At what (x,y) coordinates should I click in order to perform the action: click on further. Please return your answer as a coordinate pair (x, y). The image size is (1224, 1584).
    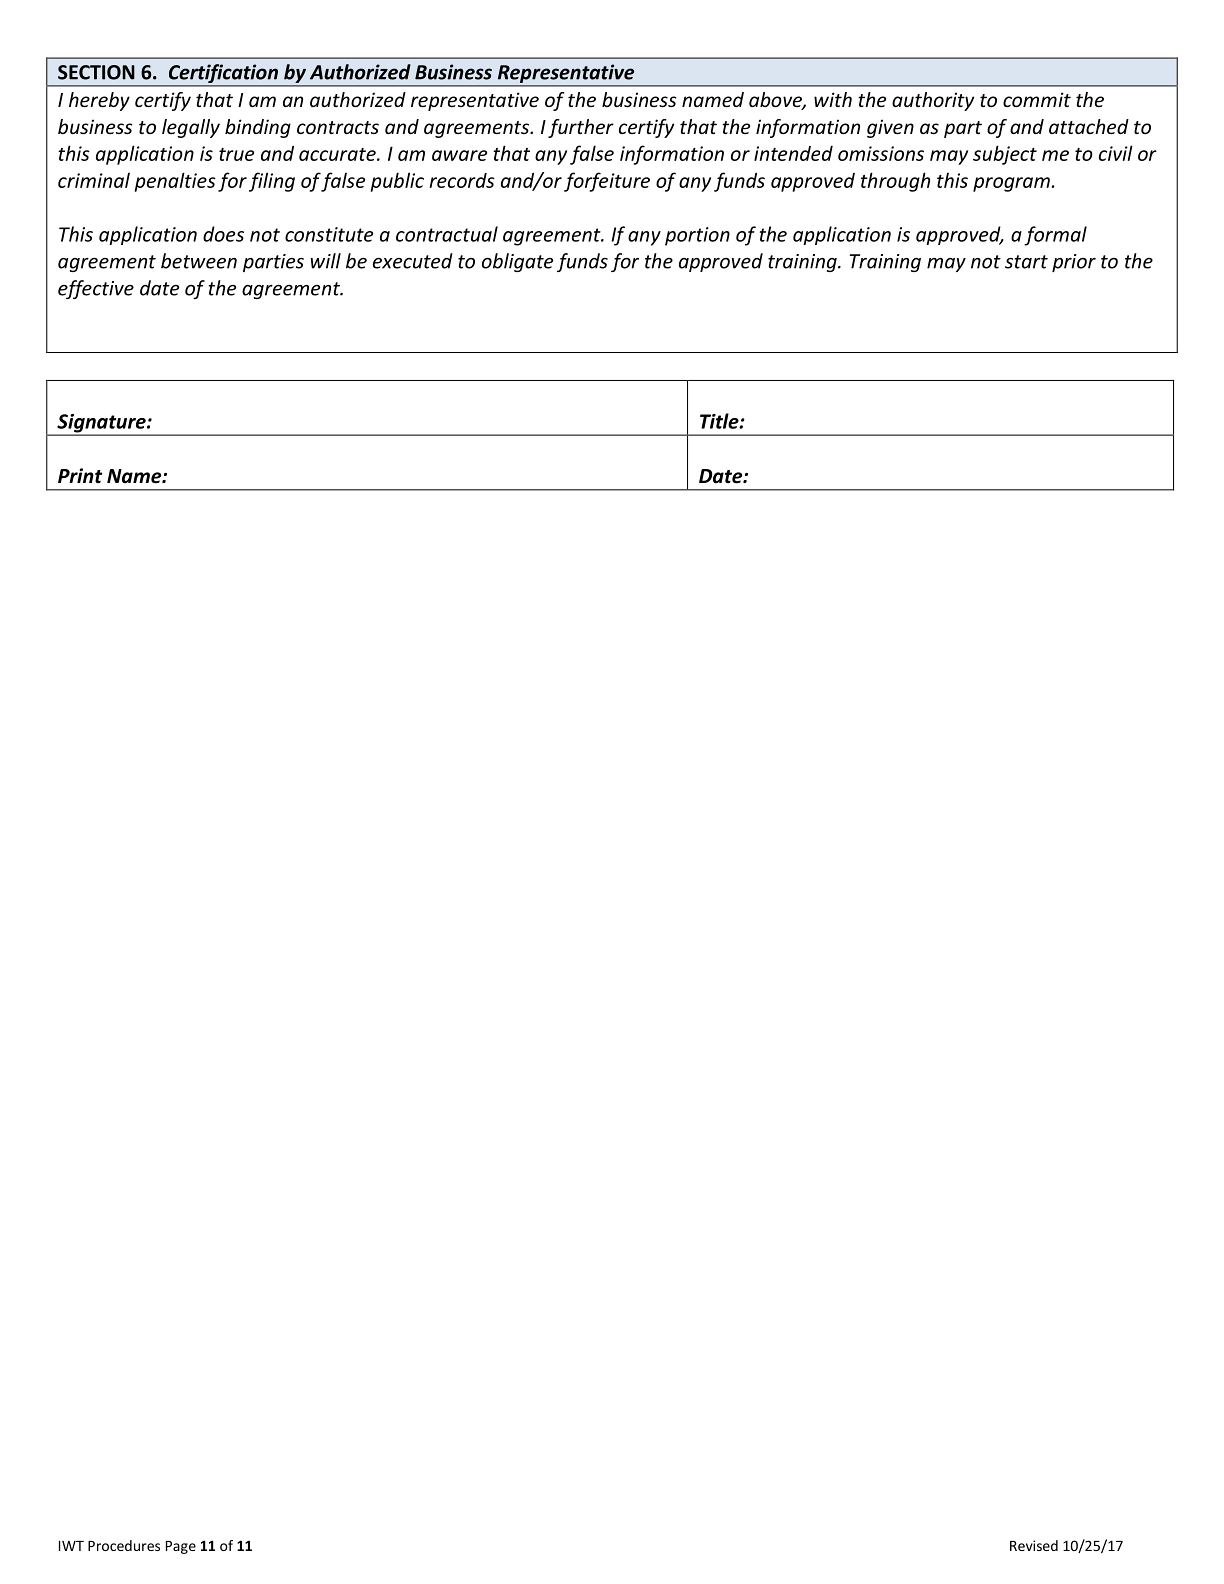
    Looking at the image, I should click on (581, 128).
